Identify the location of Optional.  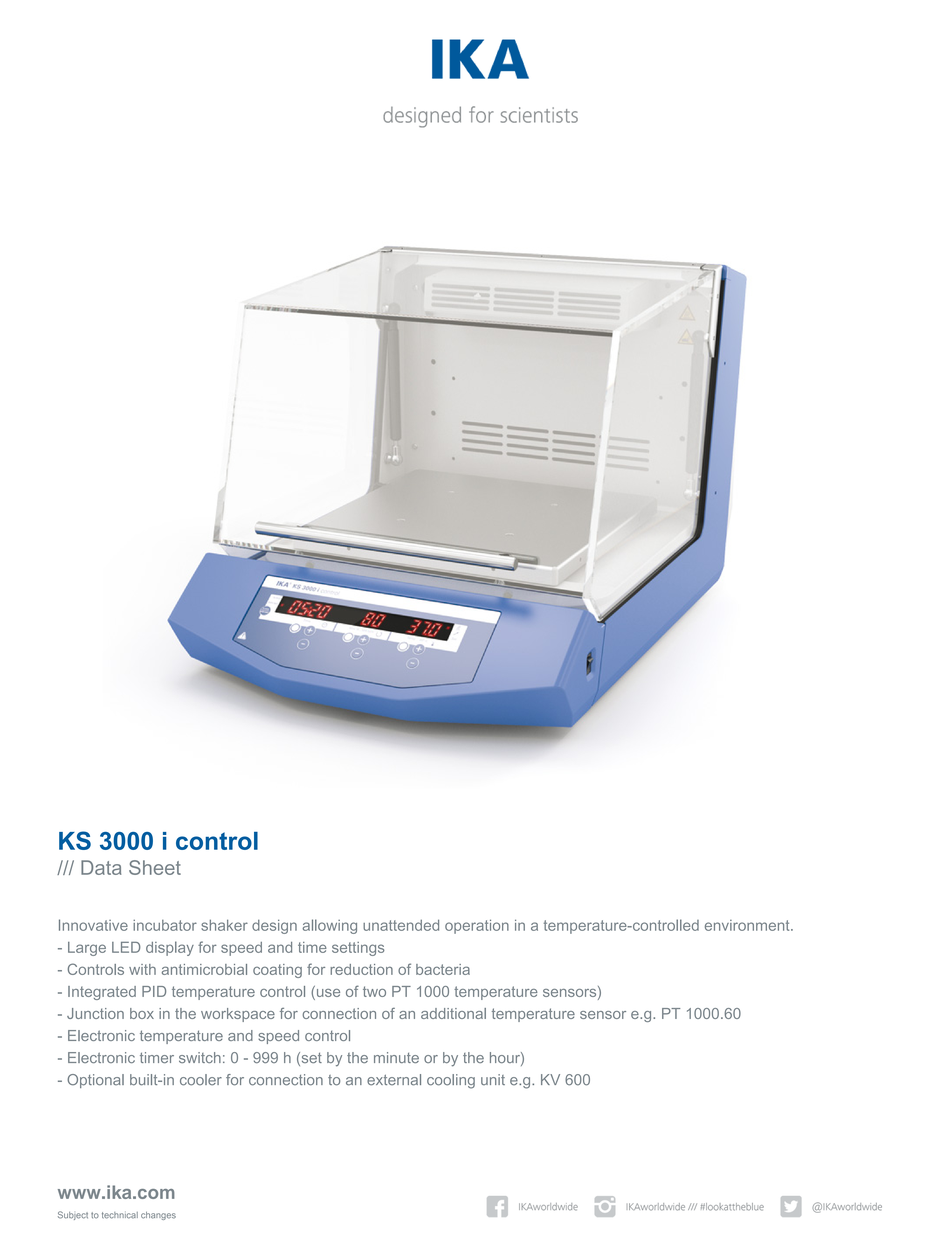
(95, 1081).
